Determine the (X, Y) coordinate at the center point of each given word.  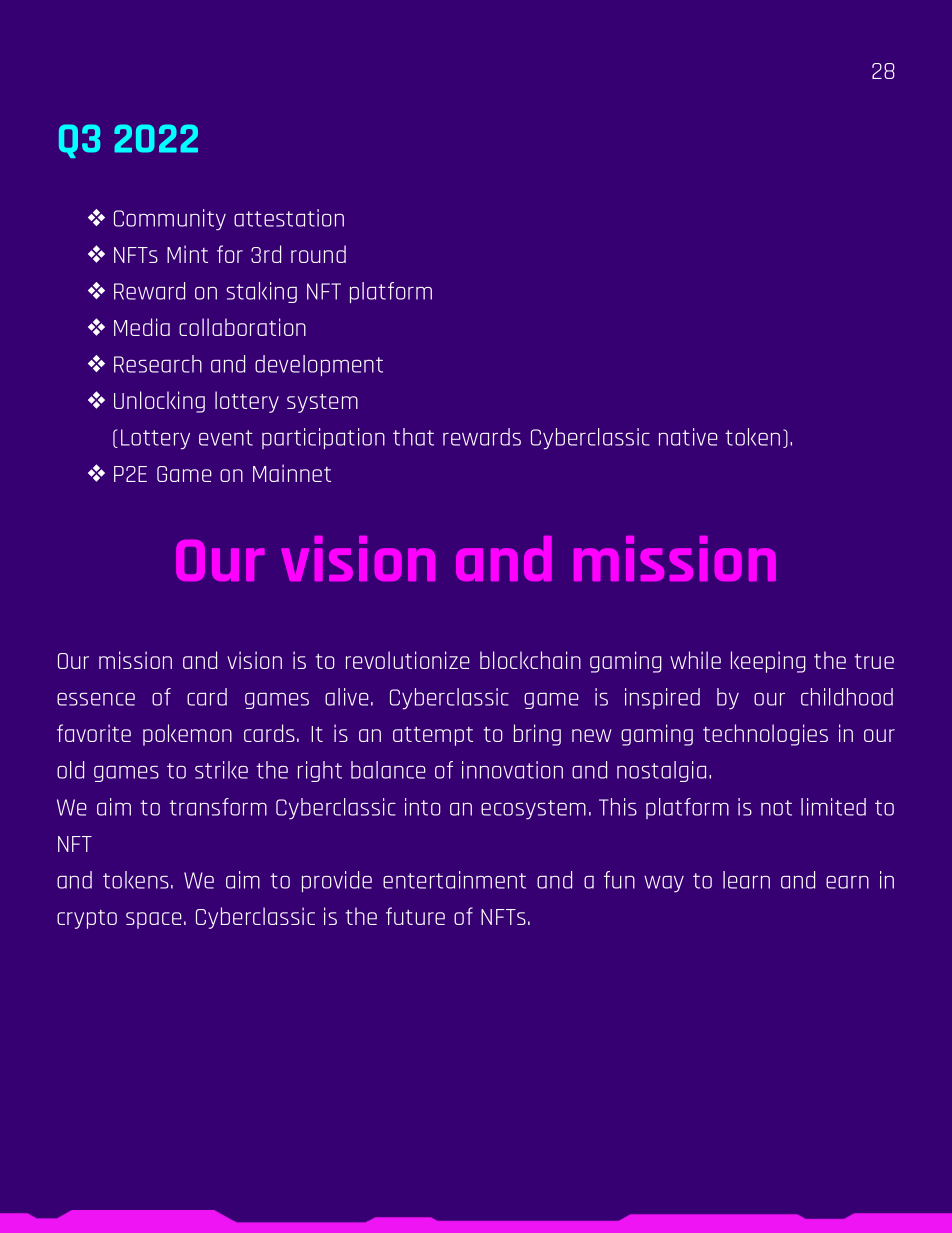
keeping (768, 662)
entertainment (454, 880)
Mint (187, 254)
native (688, 437)
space (154, 920)
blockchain (530, 660)
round (318, 254)
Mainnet (292, 473)
